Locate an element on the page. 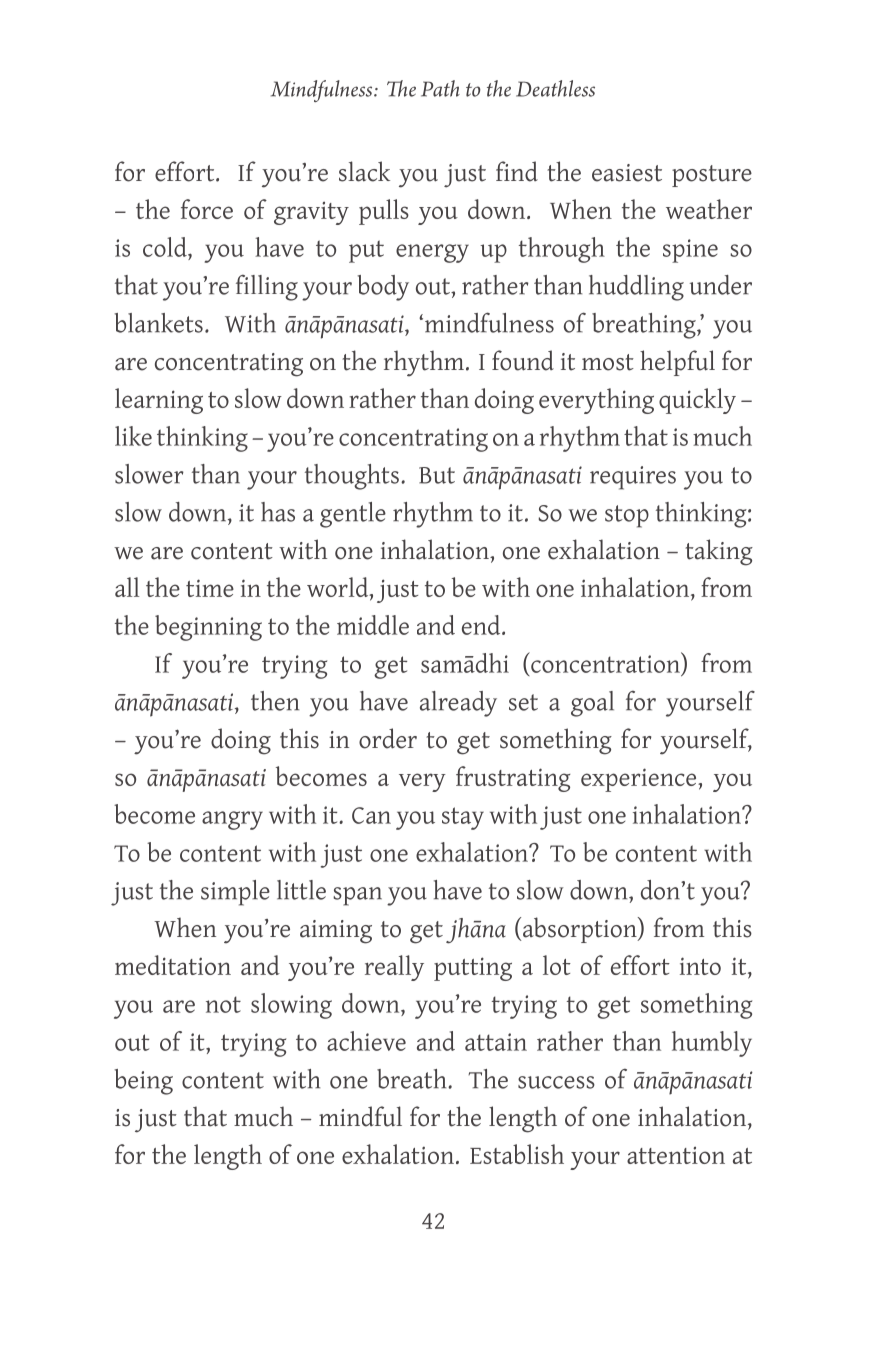 The width and height of the image is (896, 1366). being is located at coordinates (143, 1082).
